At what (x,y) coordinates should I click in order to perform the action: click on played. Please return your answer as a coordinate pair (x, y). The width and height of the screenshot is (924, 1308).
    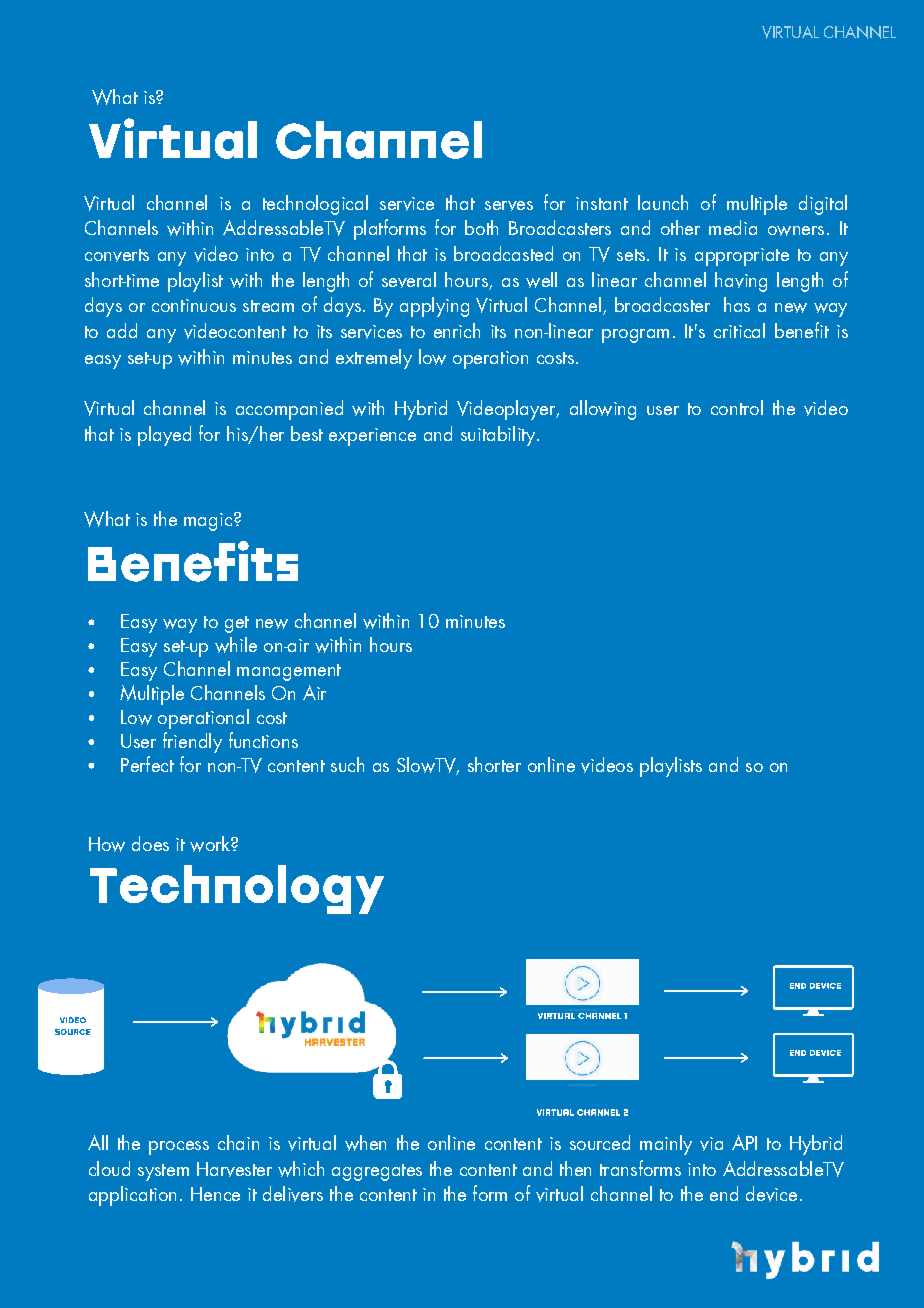
    Looking at the image, I should click on (164, 436).
